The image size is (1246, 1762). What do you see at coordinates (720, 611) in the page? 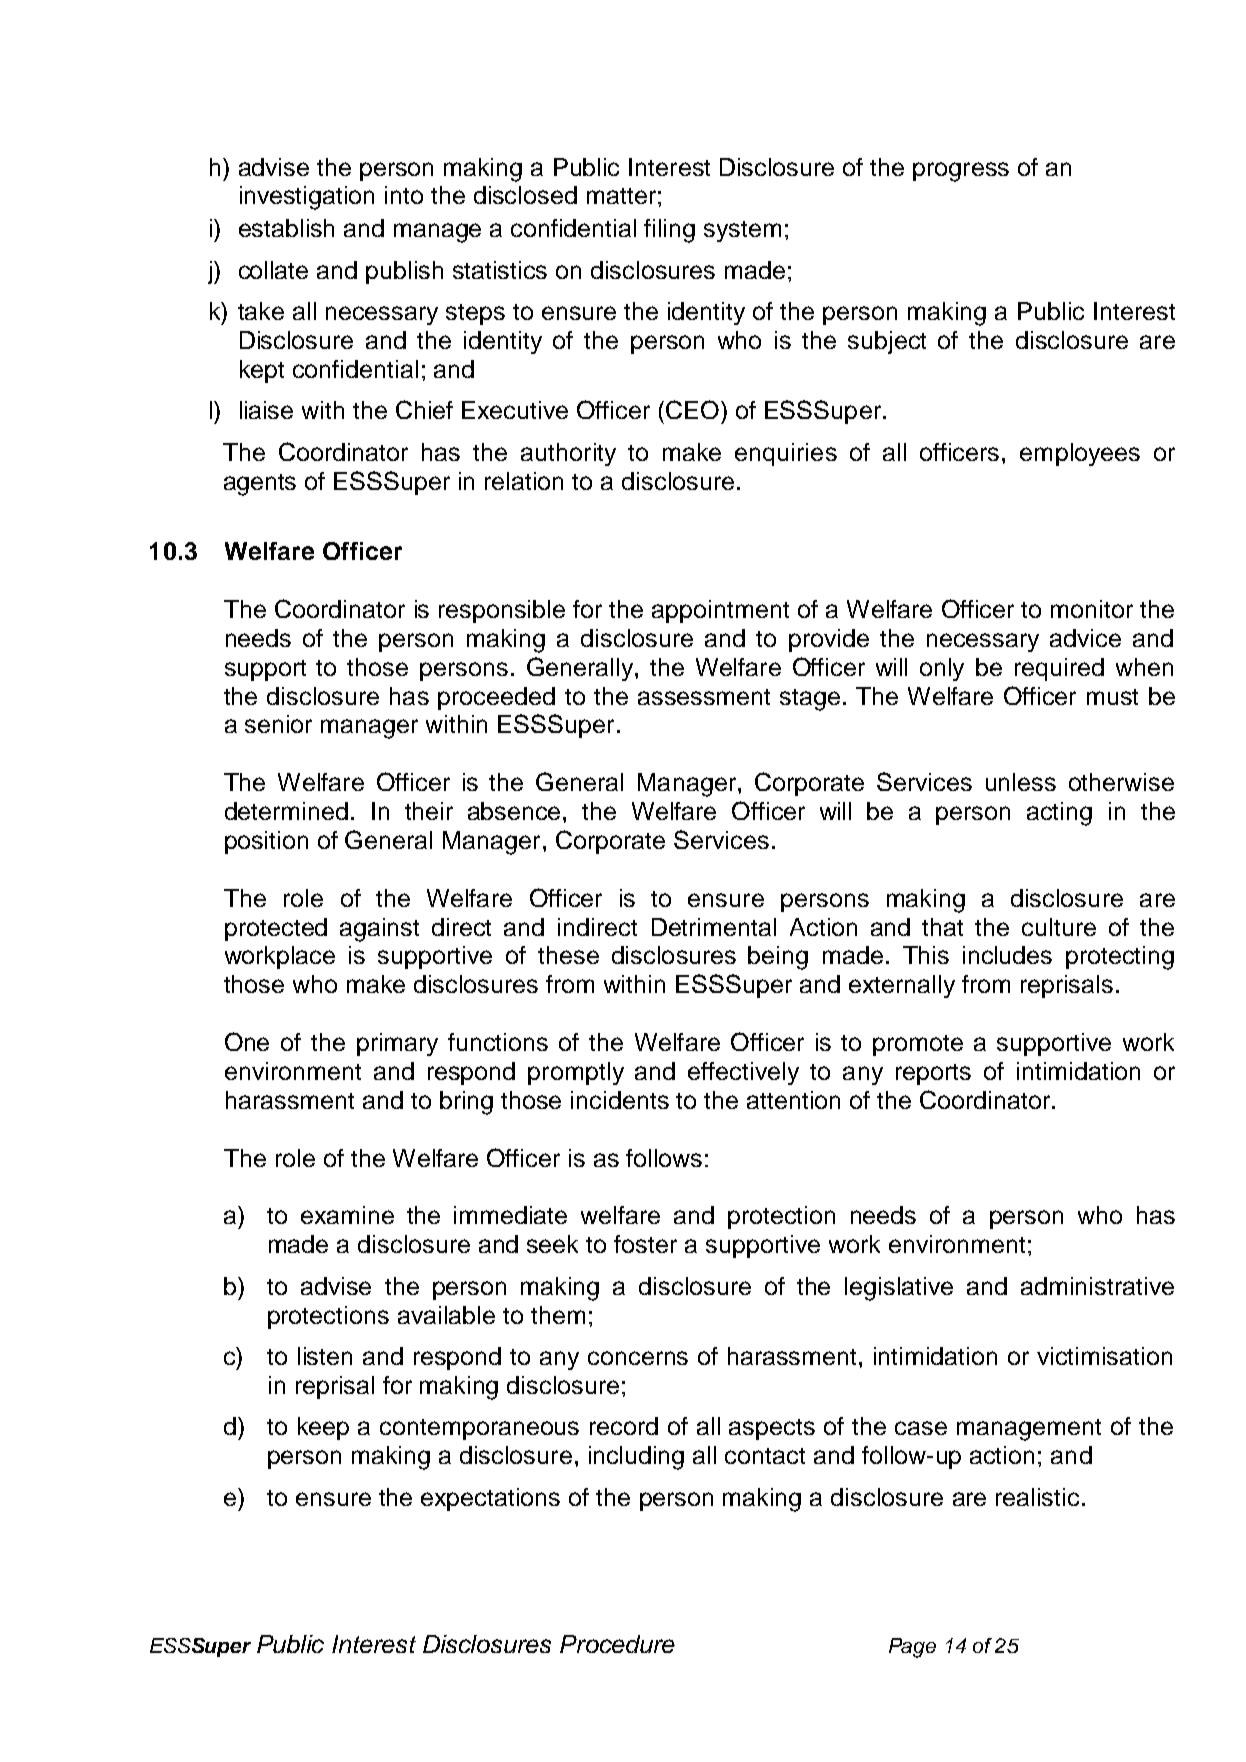
I see `appointment` at bounding box center [720, 611].
